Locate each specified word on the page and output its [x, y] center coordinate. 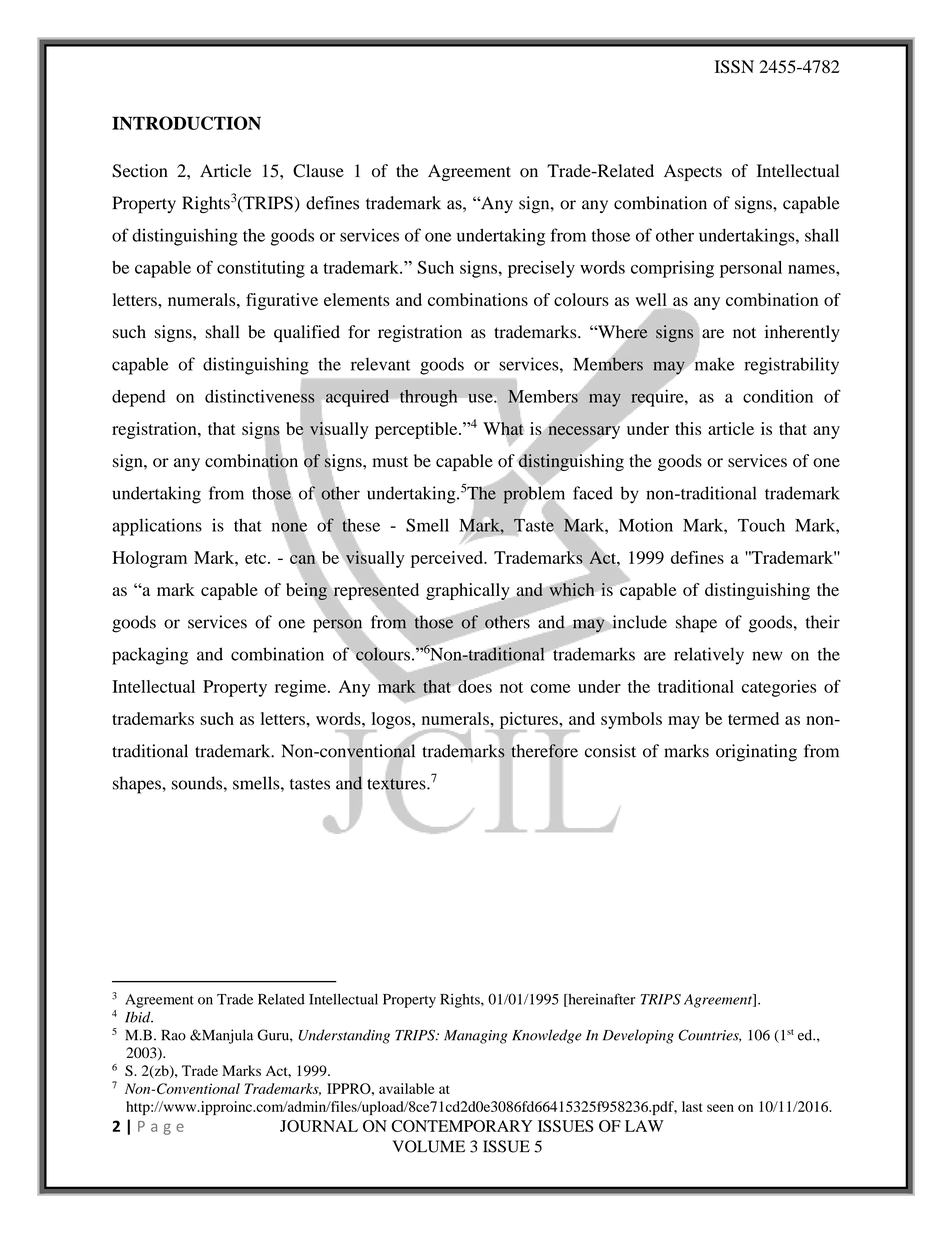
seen [720, 1108]
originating [756, 753]
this [688, 428]
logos [391, 721]
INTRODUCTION [186, 123]
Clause [318, 171]
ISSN [734, 67]
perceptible [417, 430]
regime [302, 688]
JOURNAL [319, 1126]
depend [139, 398]
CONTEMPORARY [462, 1126]
